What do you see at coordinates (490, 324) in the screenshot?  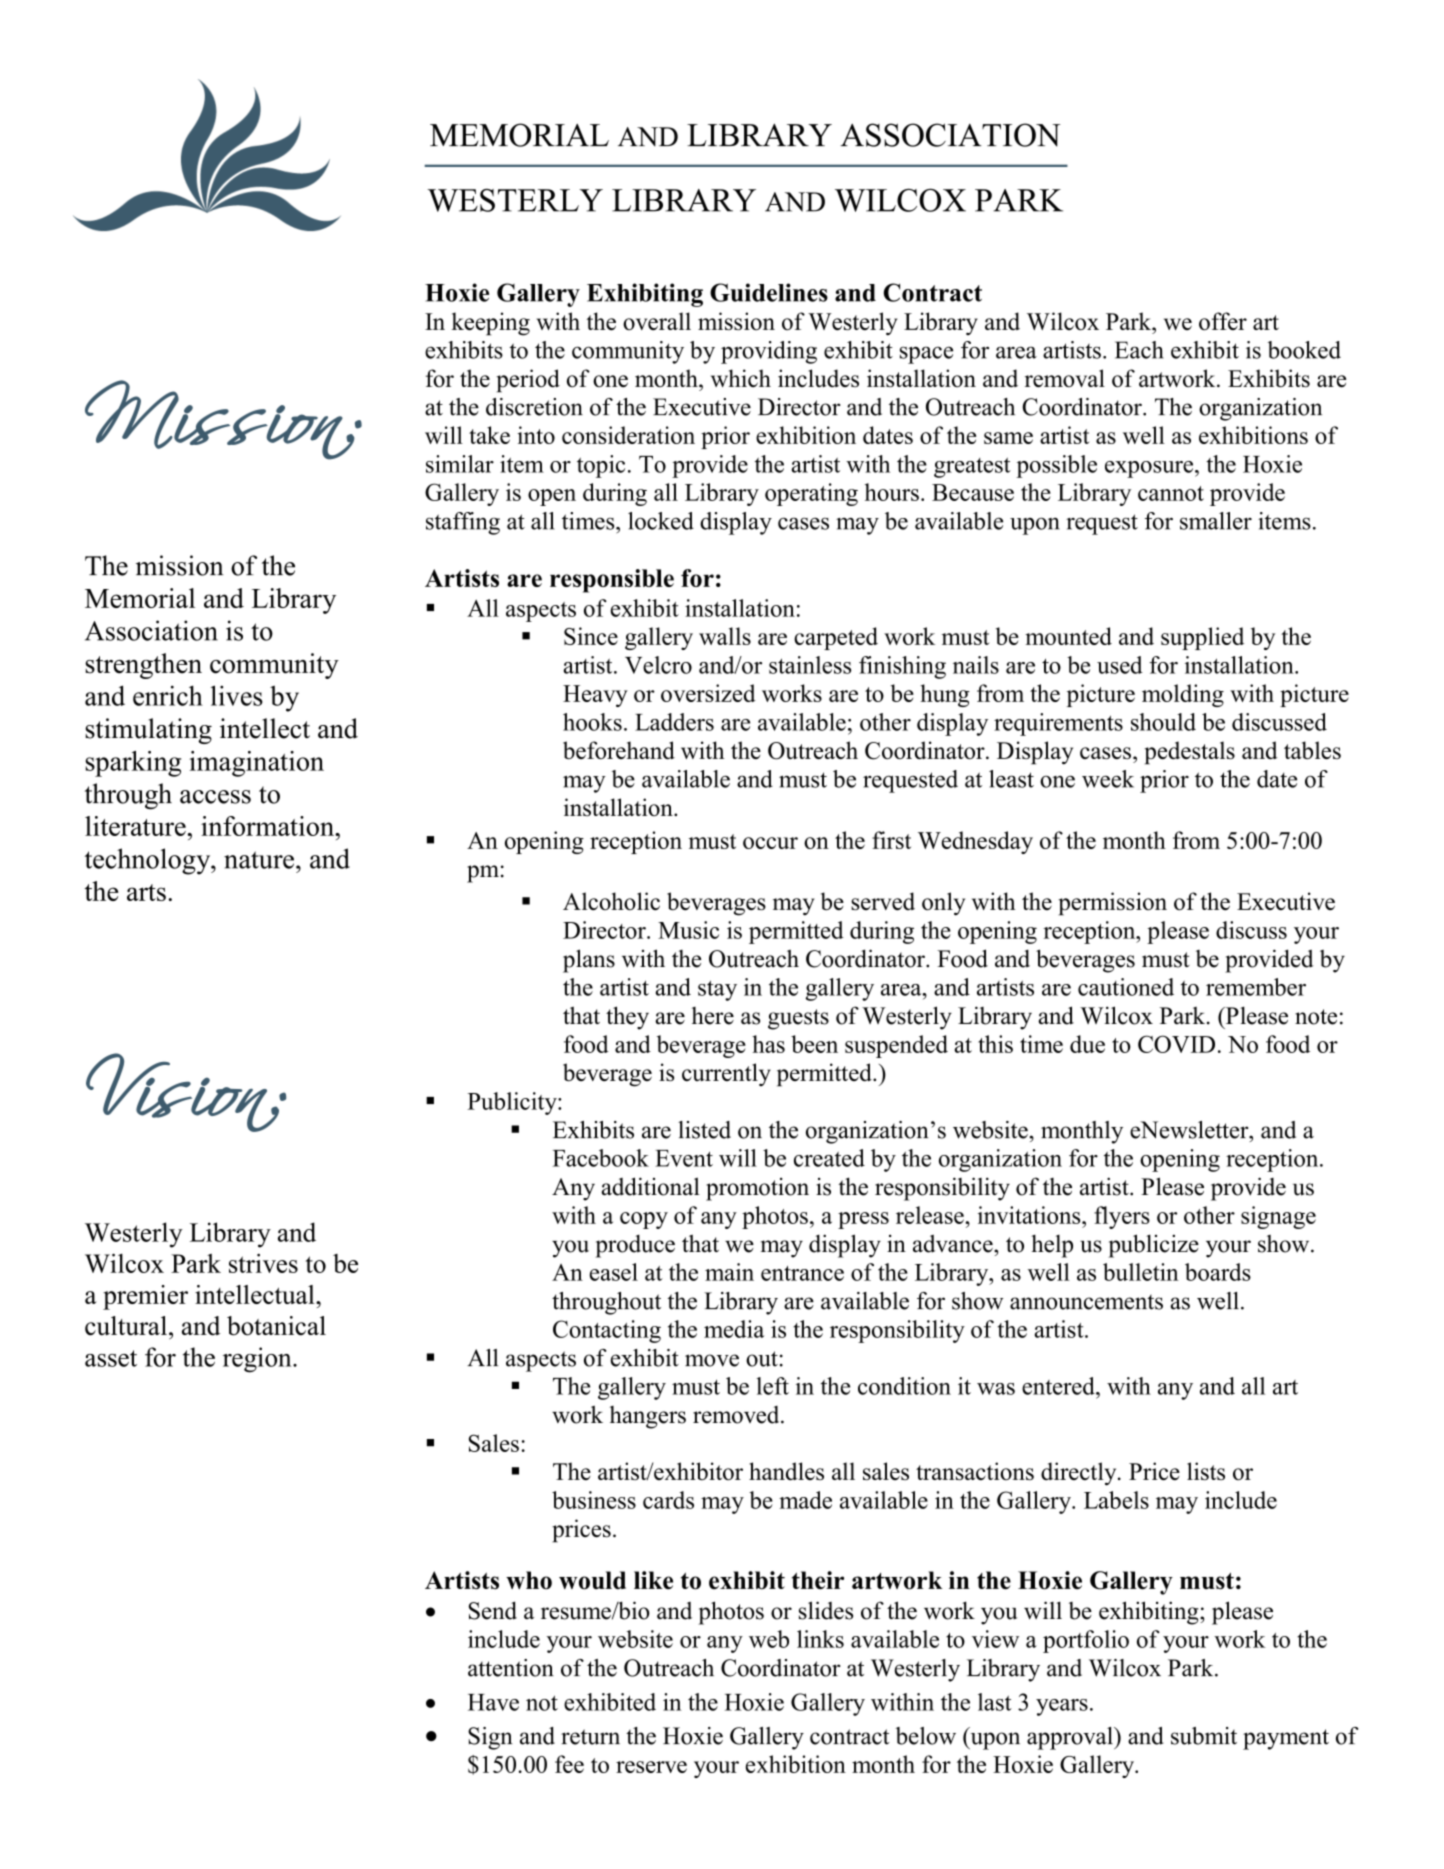 I see `keeping` at bounding box center [490, 324].
